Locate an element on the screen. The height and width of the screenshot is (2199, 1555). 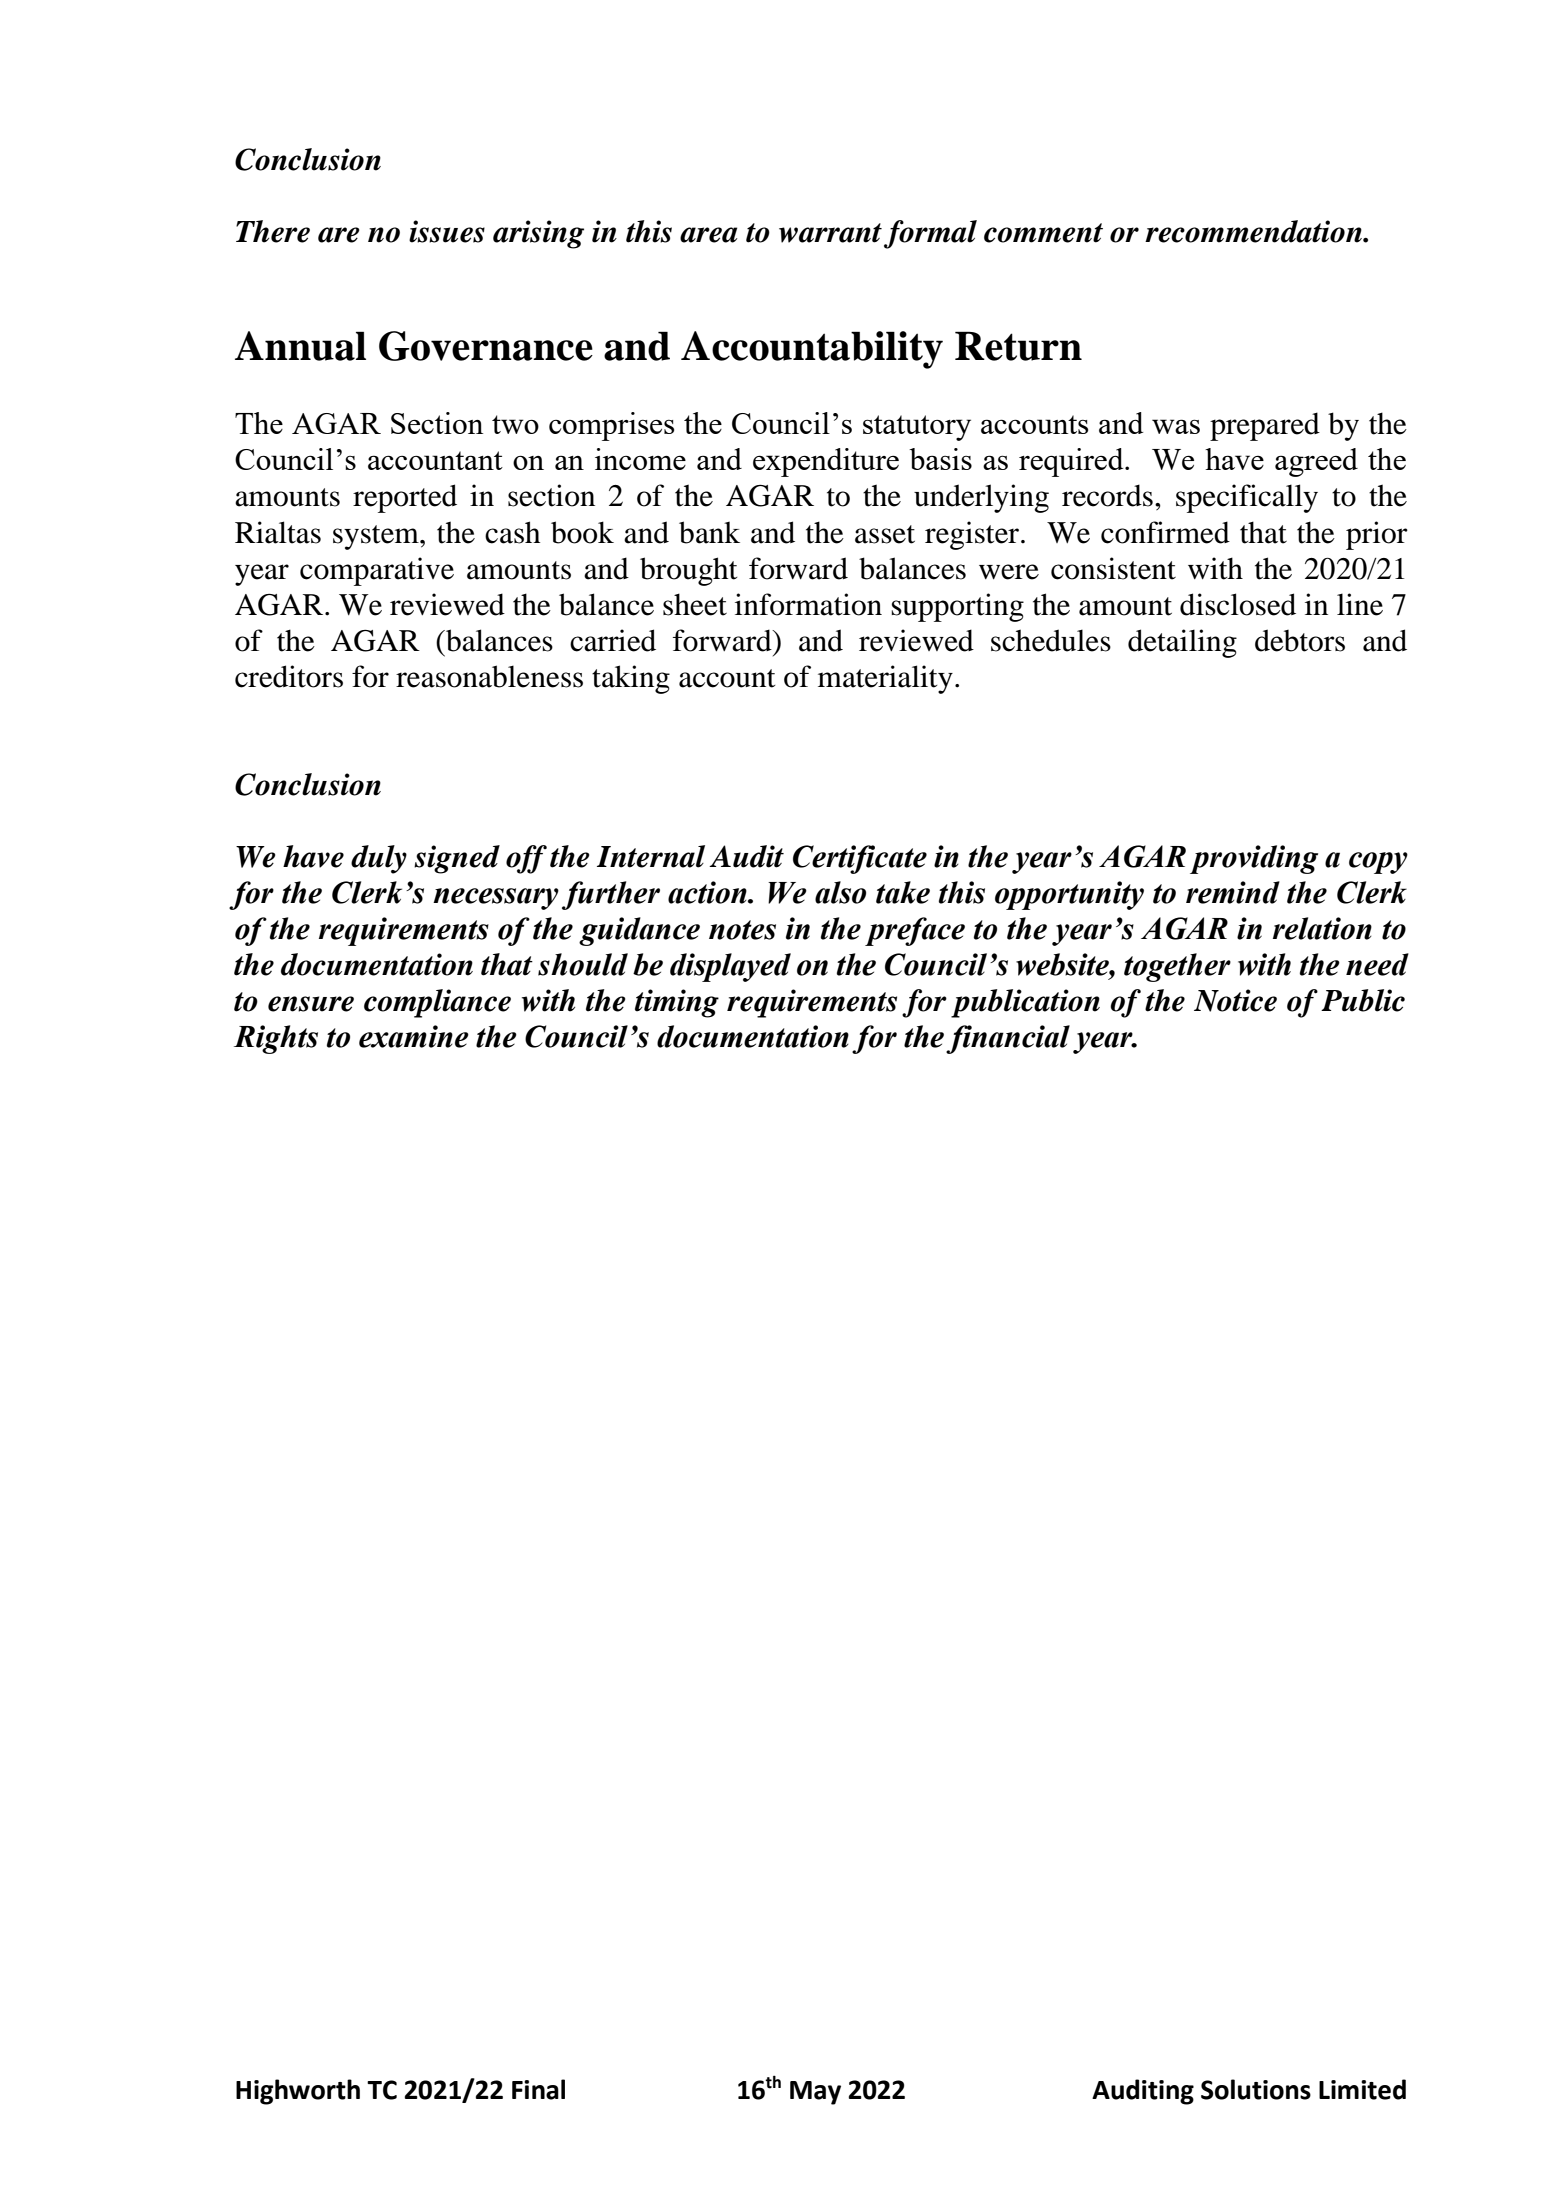
Notice is located at coordinates (1235, 1000).
